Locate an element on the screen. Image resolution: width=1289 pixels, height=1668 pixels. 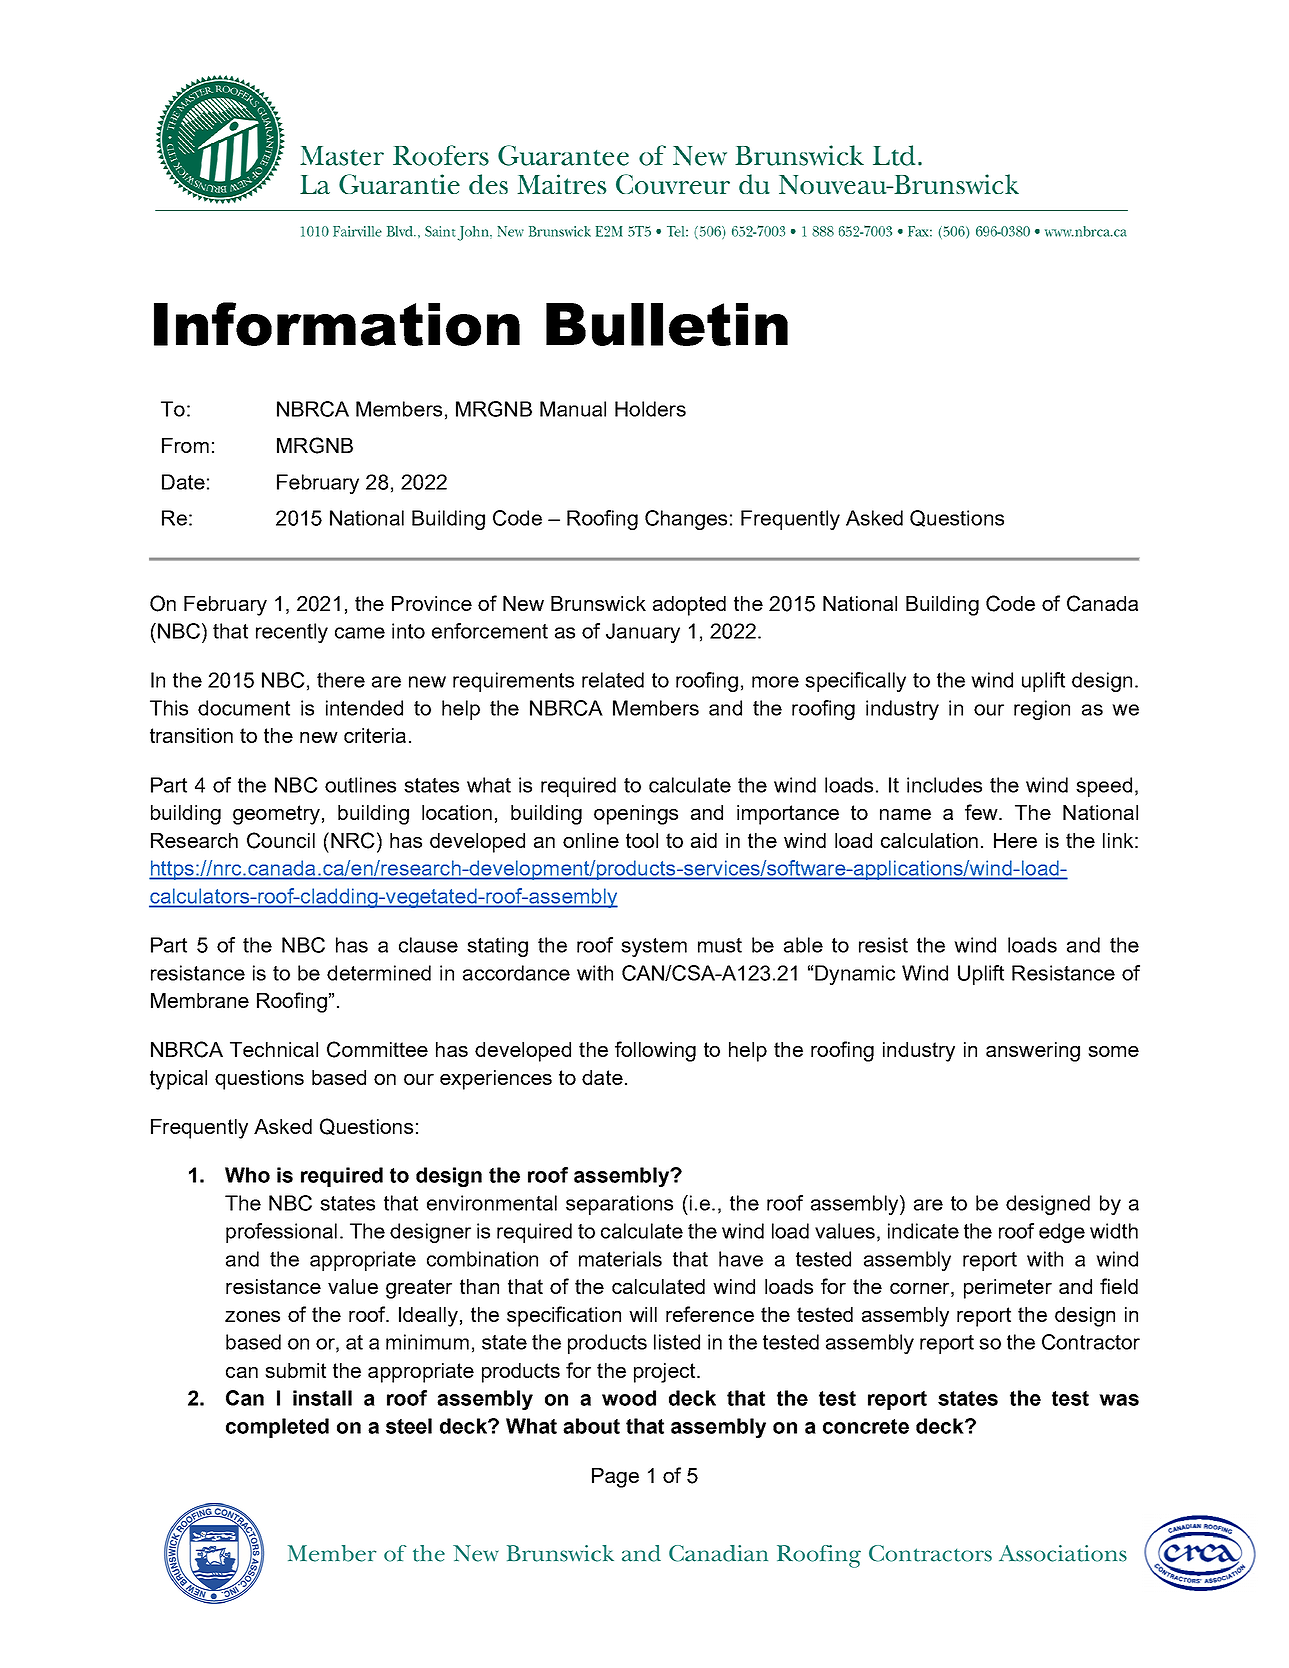
Holders is located at coordinates (650, 409).
